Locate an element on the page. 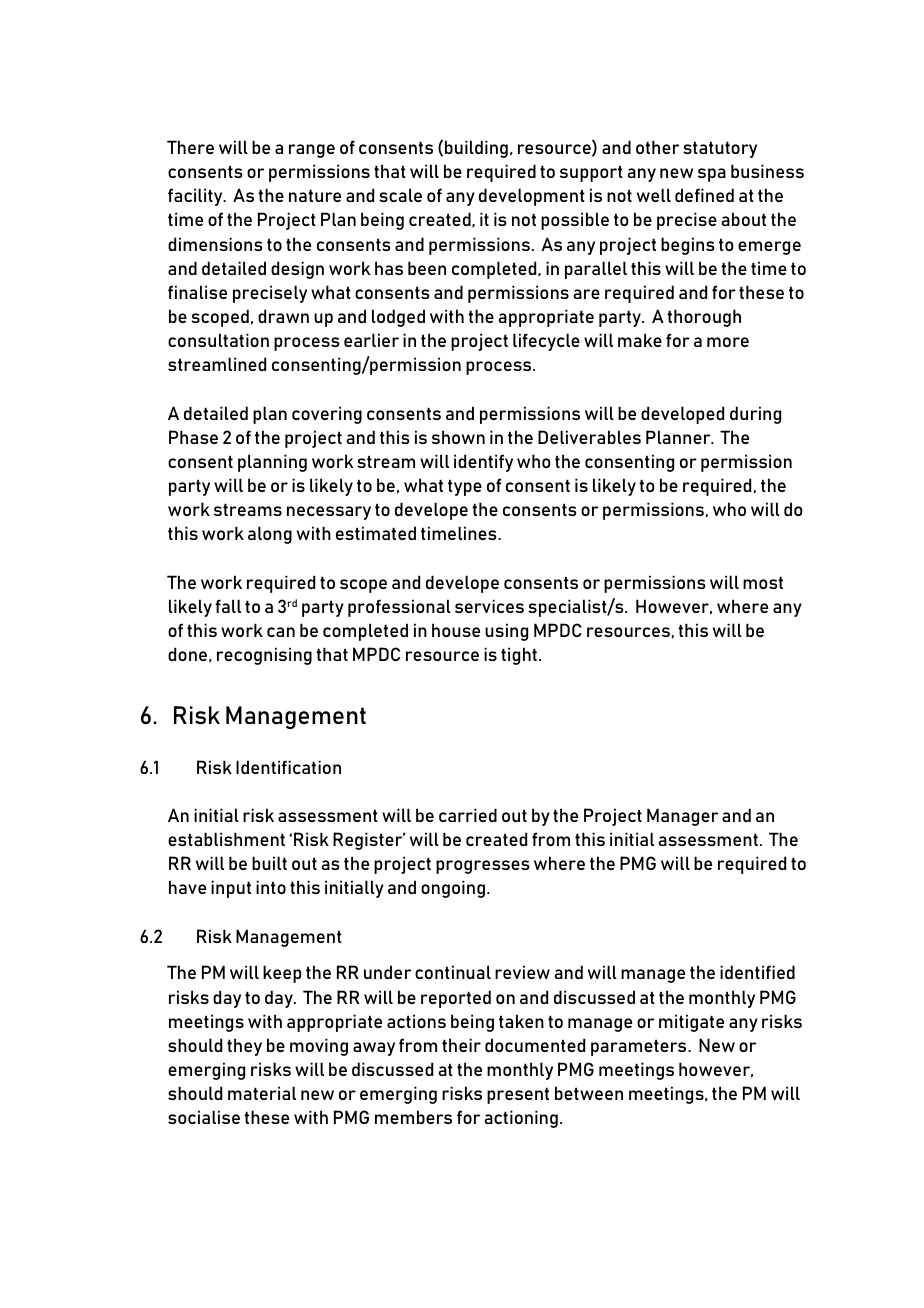  spa is located at coordinates (712, 175).
